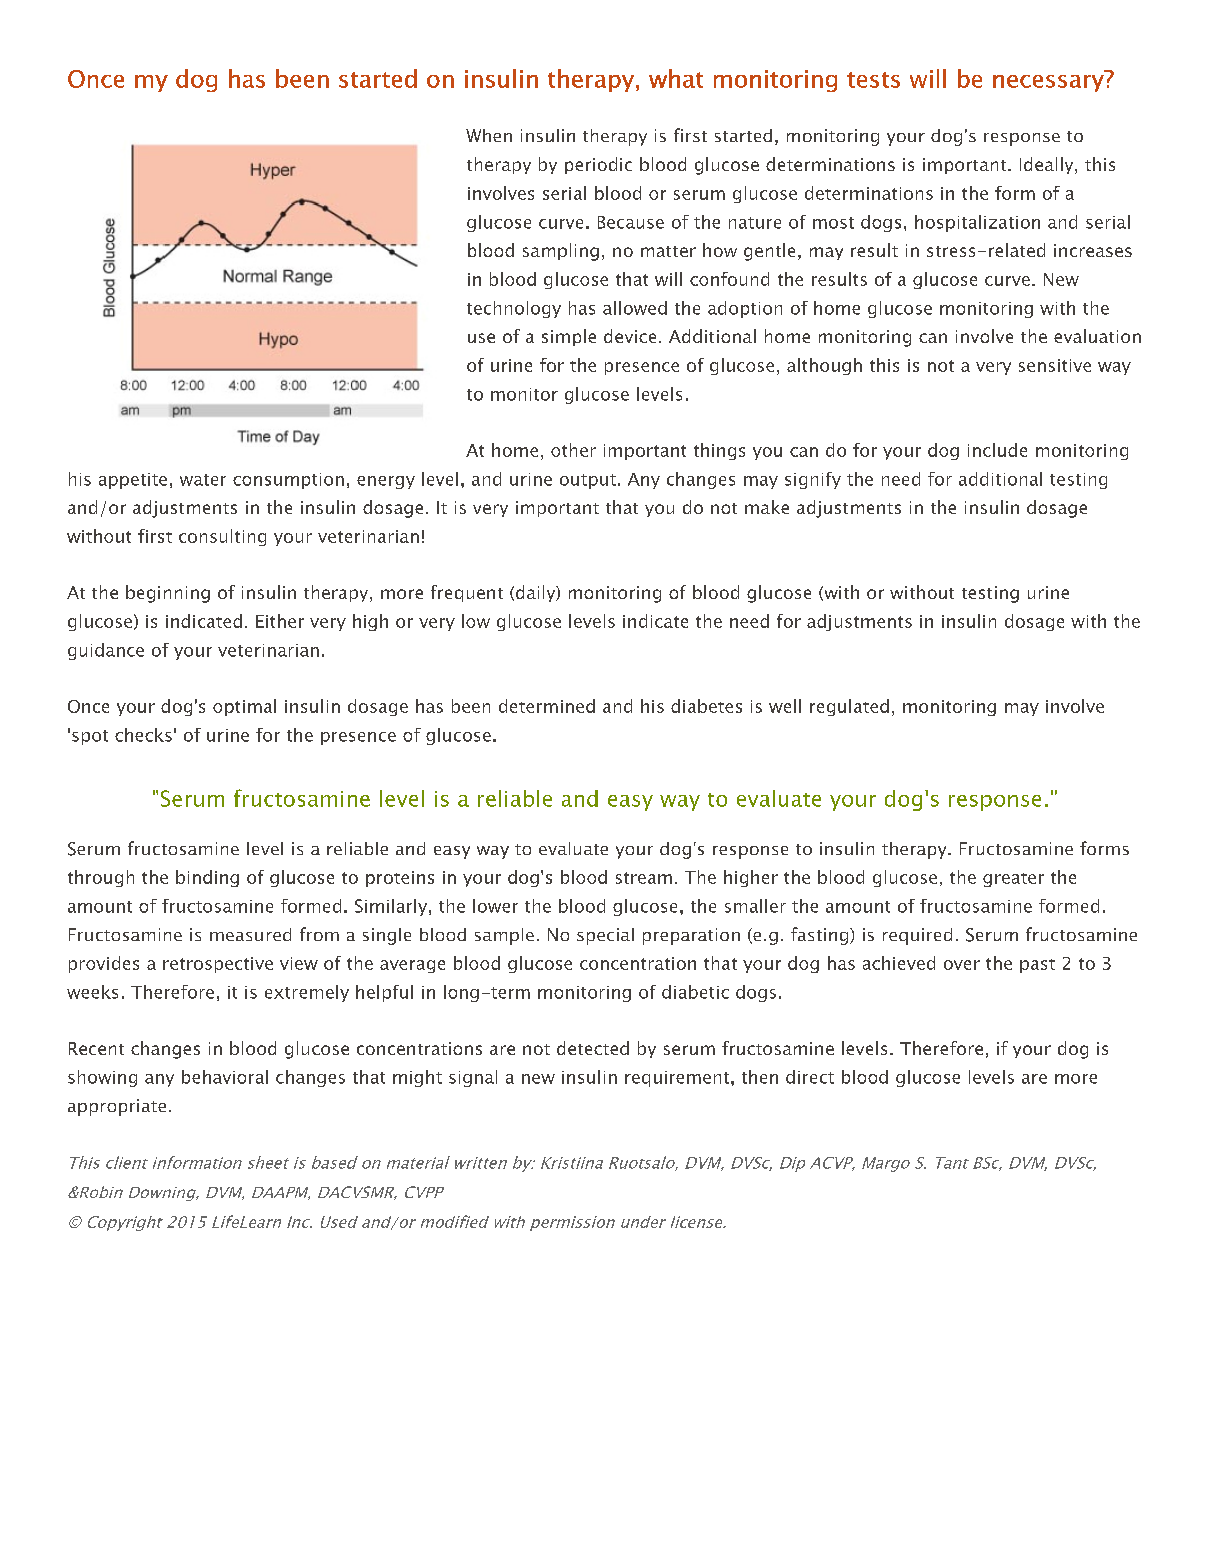  Describe the element at coordinates (489, 135) in the document. I see `When` at that location.
